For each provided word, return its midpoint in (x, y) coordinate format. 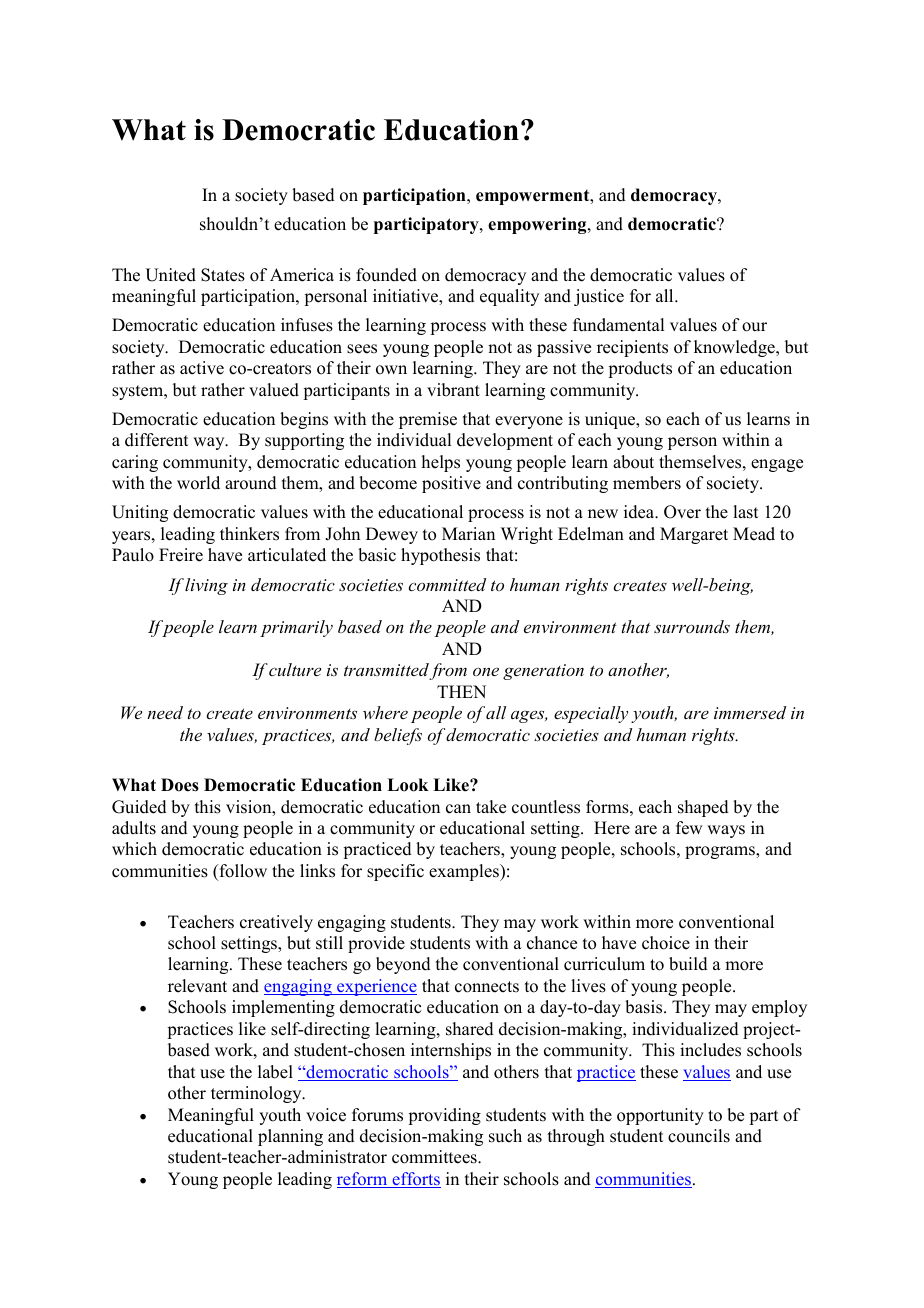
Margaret (694, 535)
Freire (181, 555)
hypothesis (440, 556)
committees (435, 1157)
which (134, 849)
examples (465, 872)
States (223, 275)
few (689, 828)
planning (290, 1137)
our (754, 327)
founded (386, 275)
